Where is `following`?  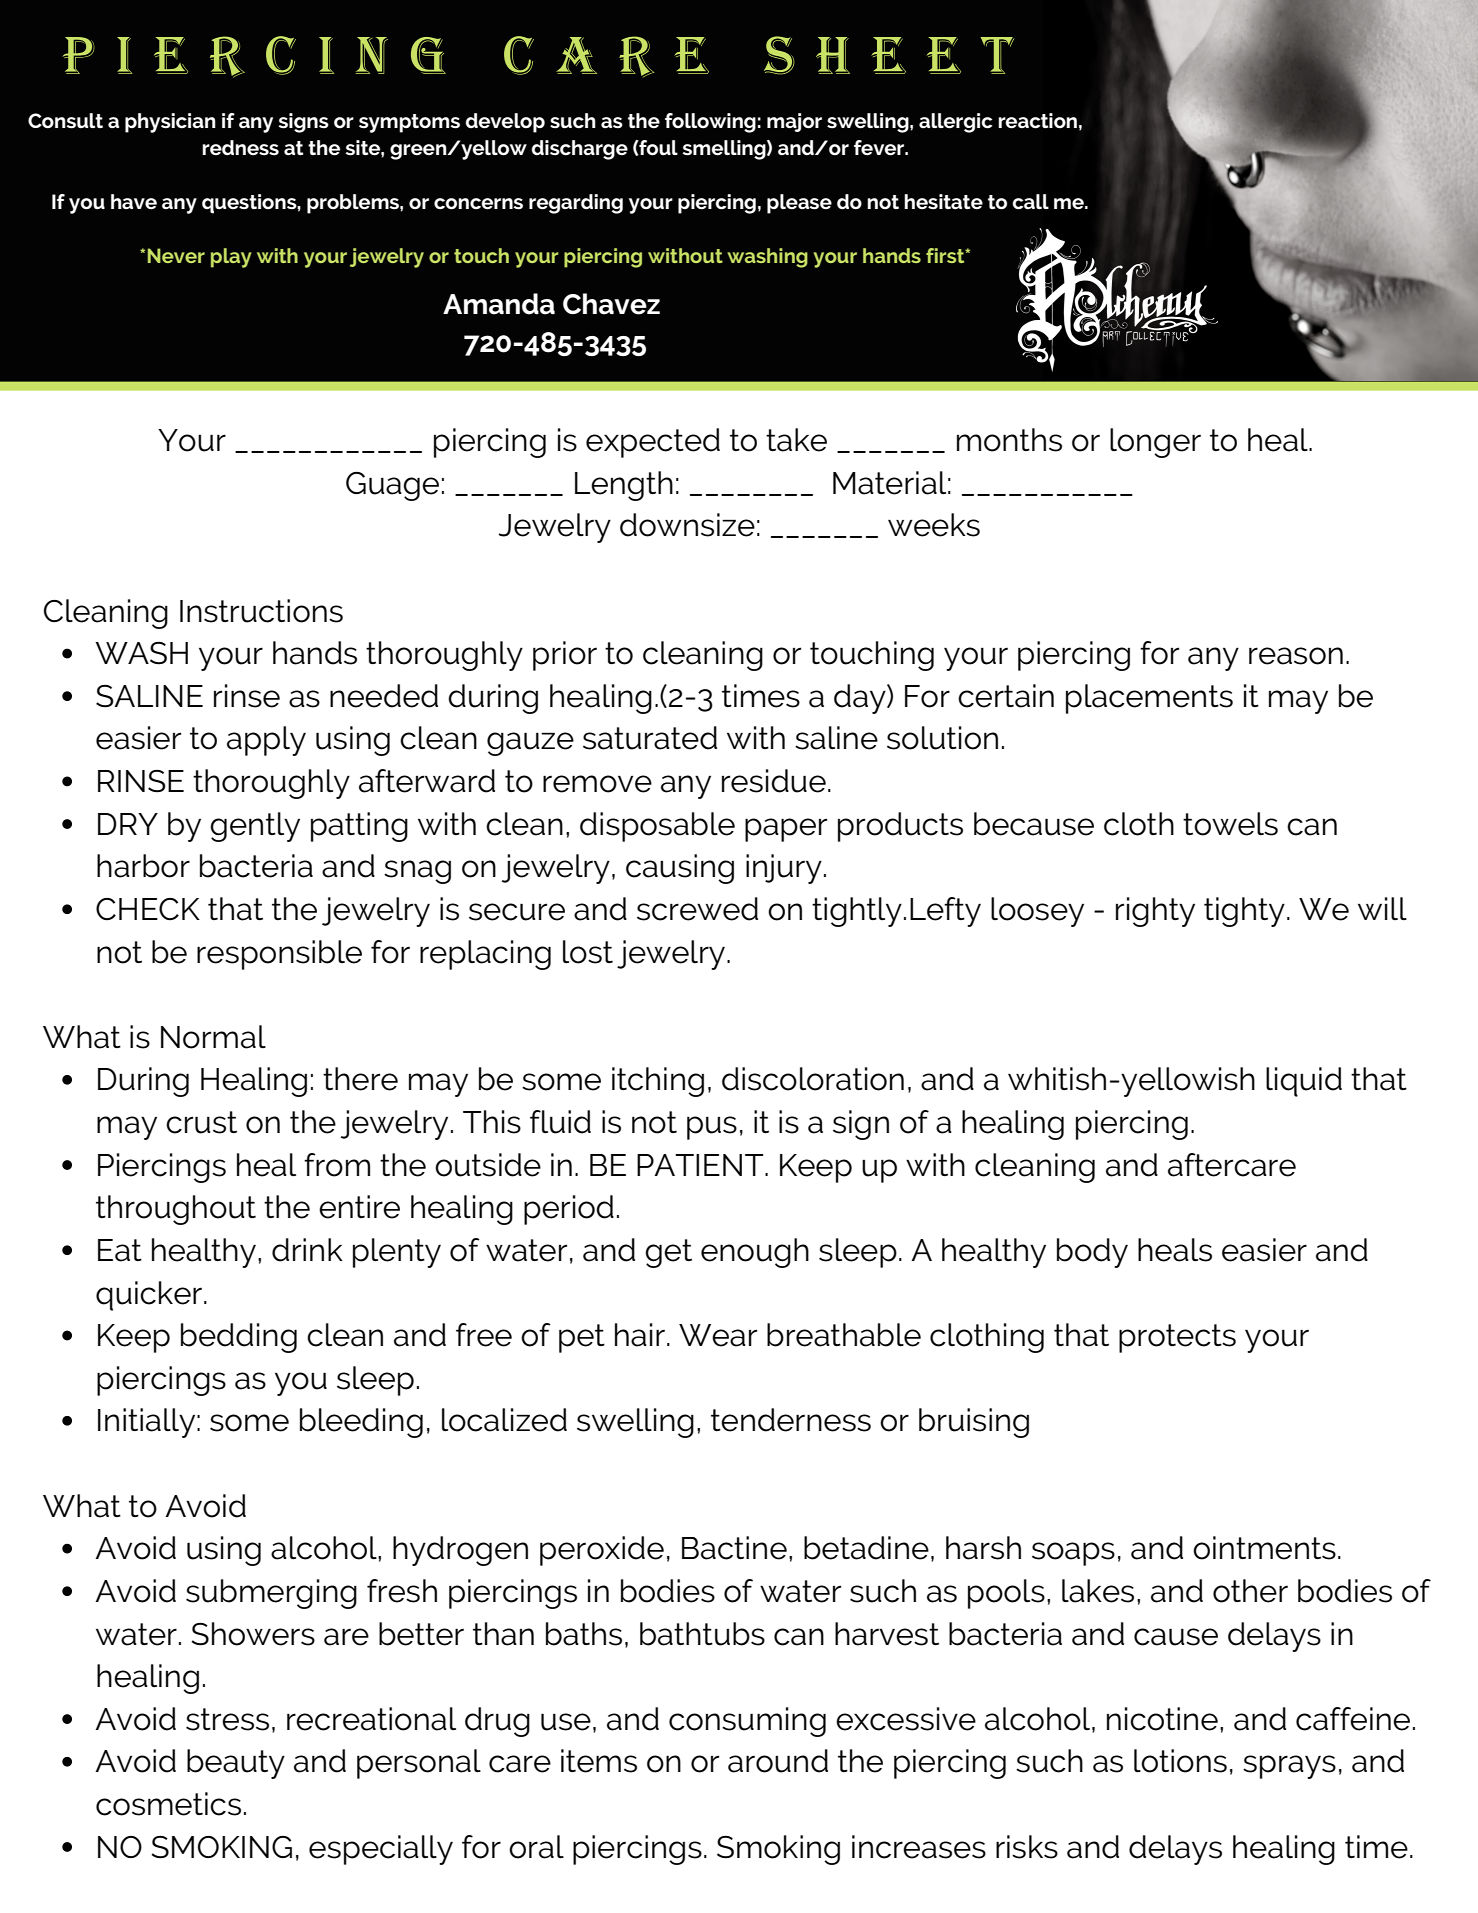
following is located at coordinates (710, 123).
